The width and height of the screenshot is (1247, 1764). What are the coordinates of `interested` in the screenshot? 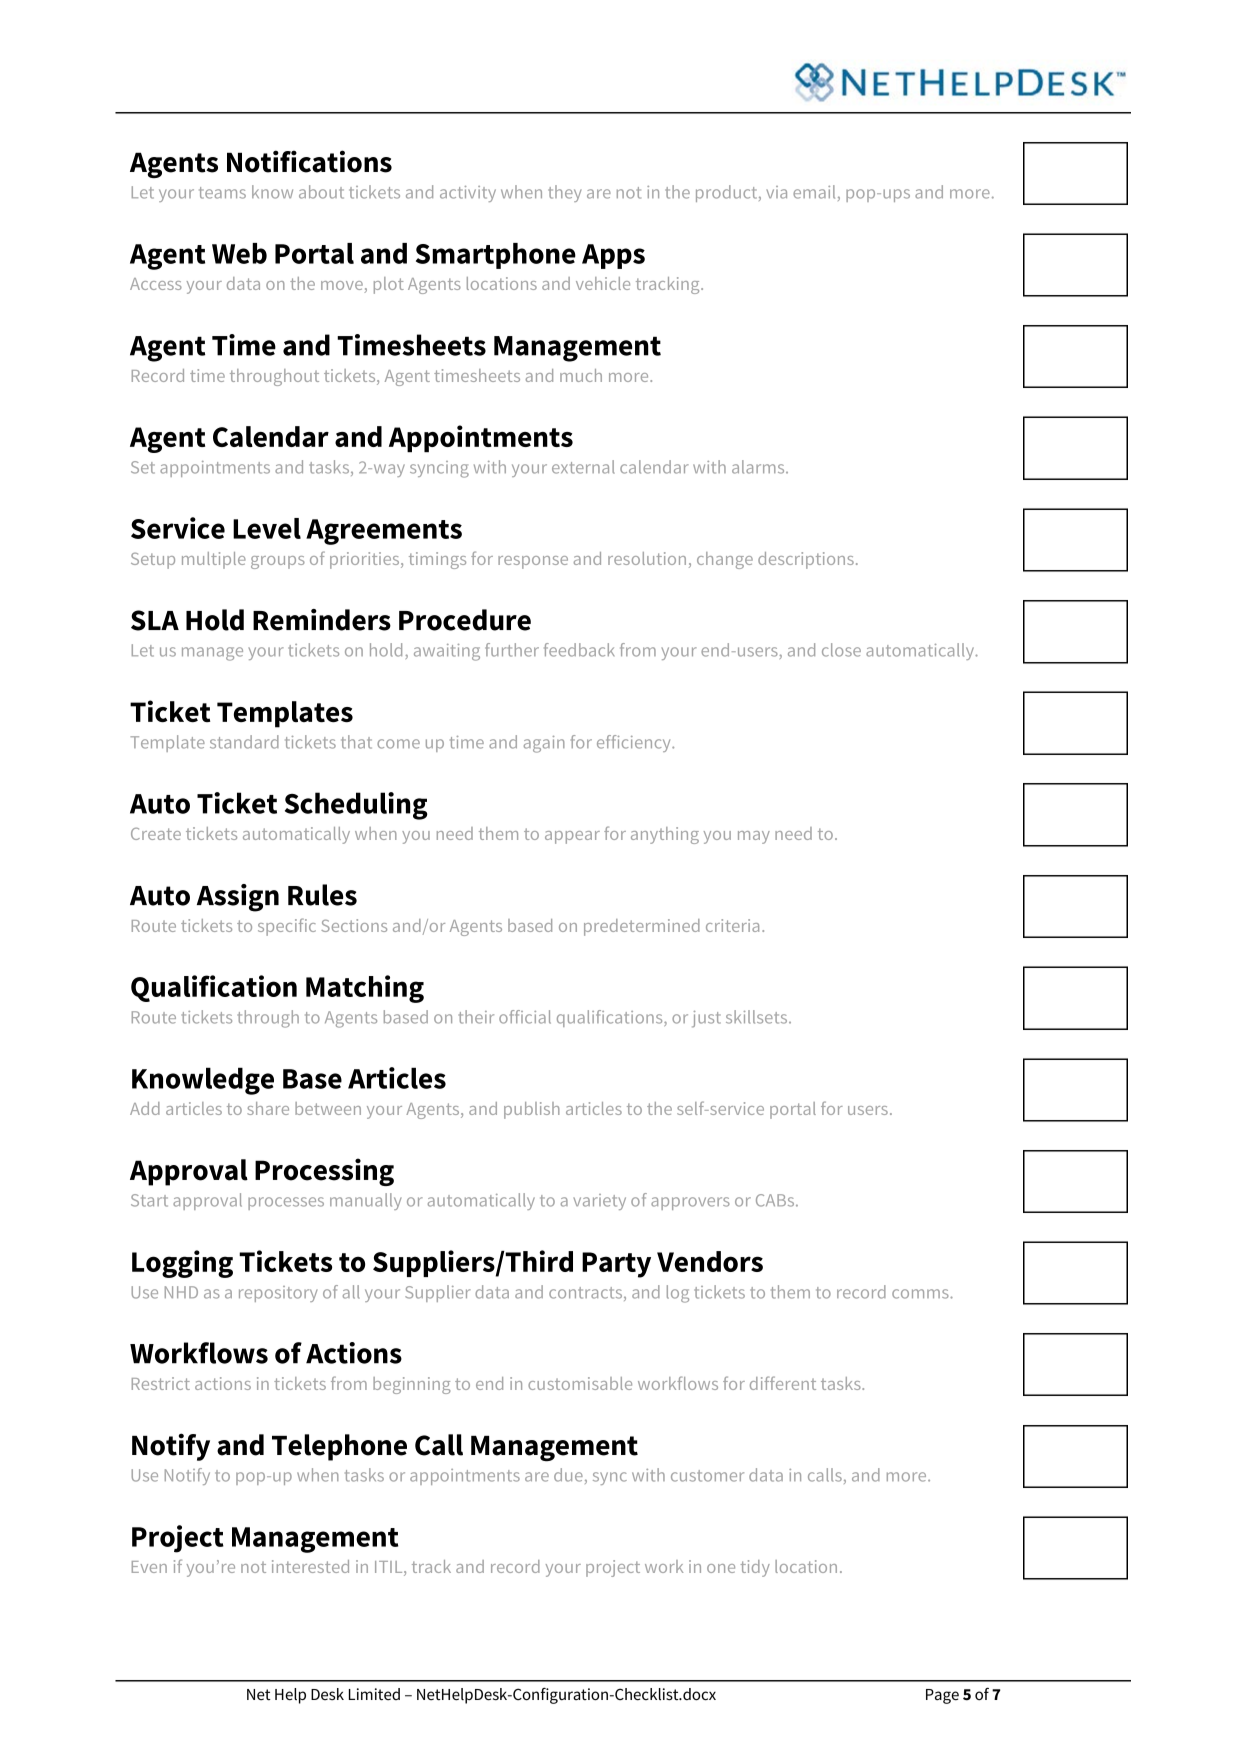 It's located at (310, 1566).
